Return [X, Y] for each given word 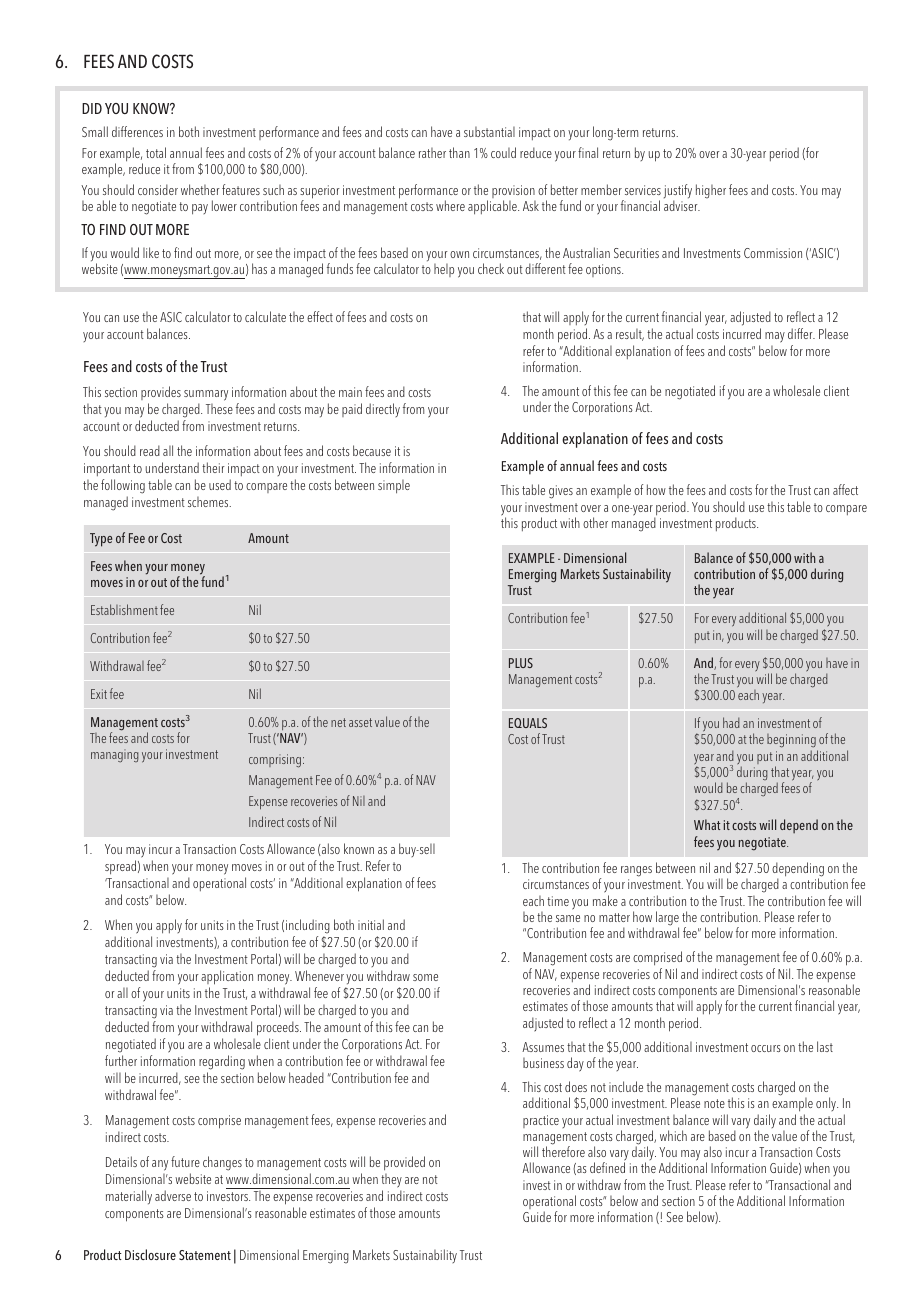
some [425, 977]
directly [383, 410]
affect [845, 489]
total [156, 152]
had [731, 722]
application [227, 977]
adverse [173, 1195]
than [459, 152]
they [391, 1182]
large [667, 919]
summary [206, 395]
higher [711, 191]
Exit [99, 694]
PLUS [521, 663]
